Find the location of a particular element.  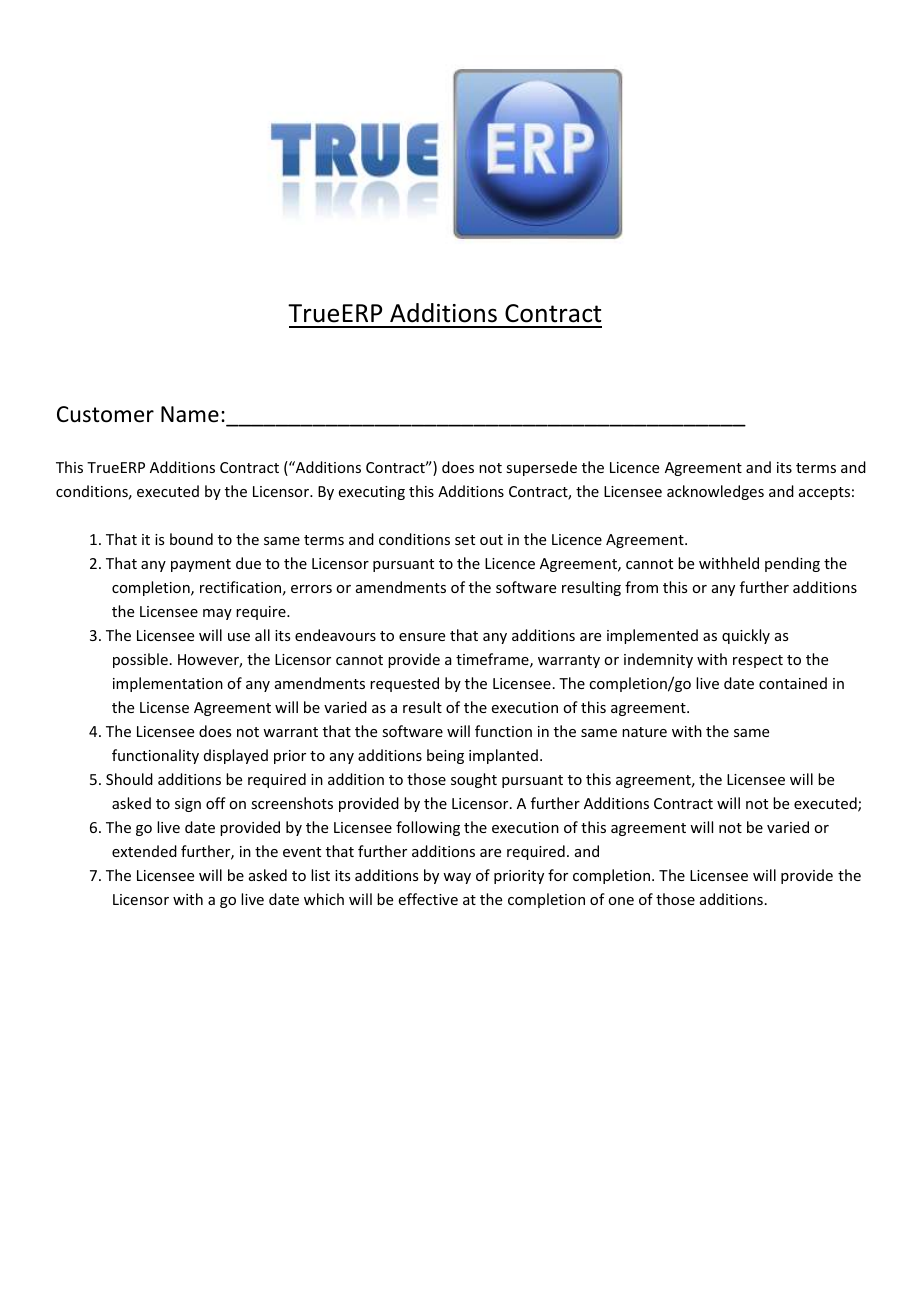

respect is located at coordinates (758, 661).
